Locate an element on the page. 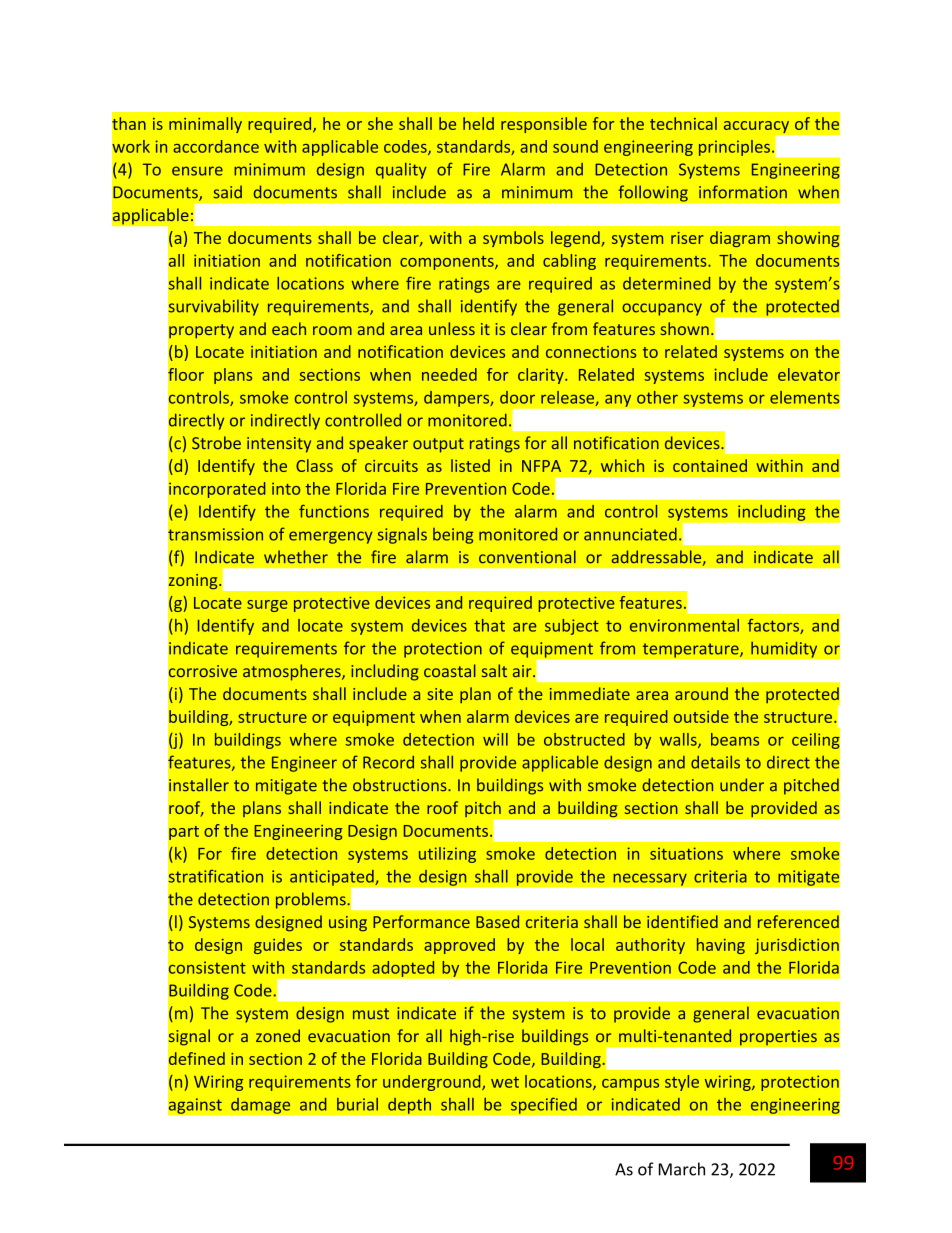 The height and width of the page is (1233, 952). that is located at coordinates (489, 625).
